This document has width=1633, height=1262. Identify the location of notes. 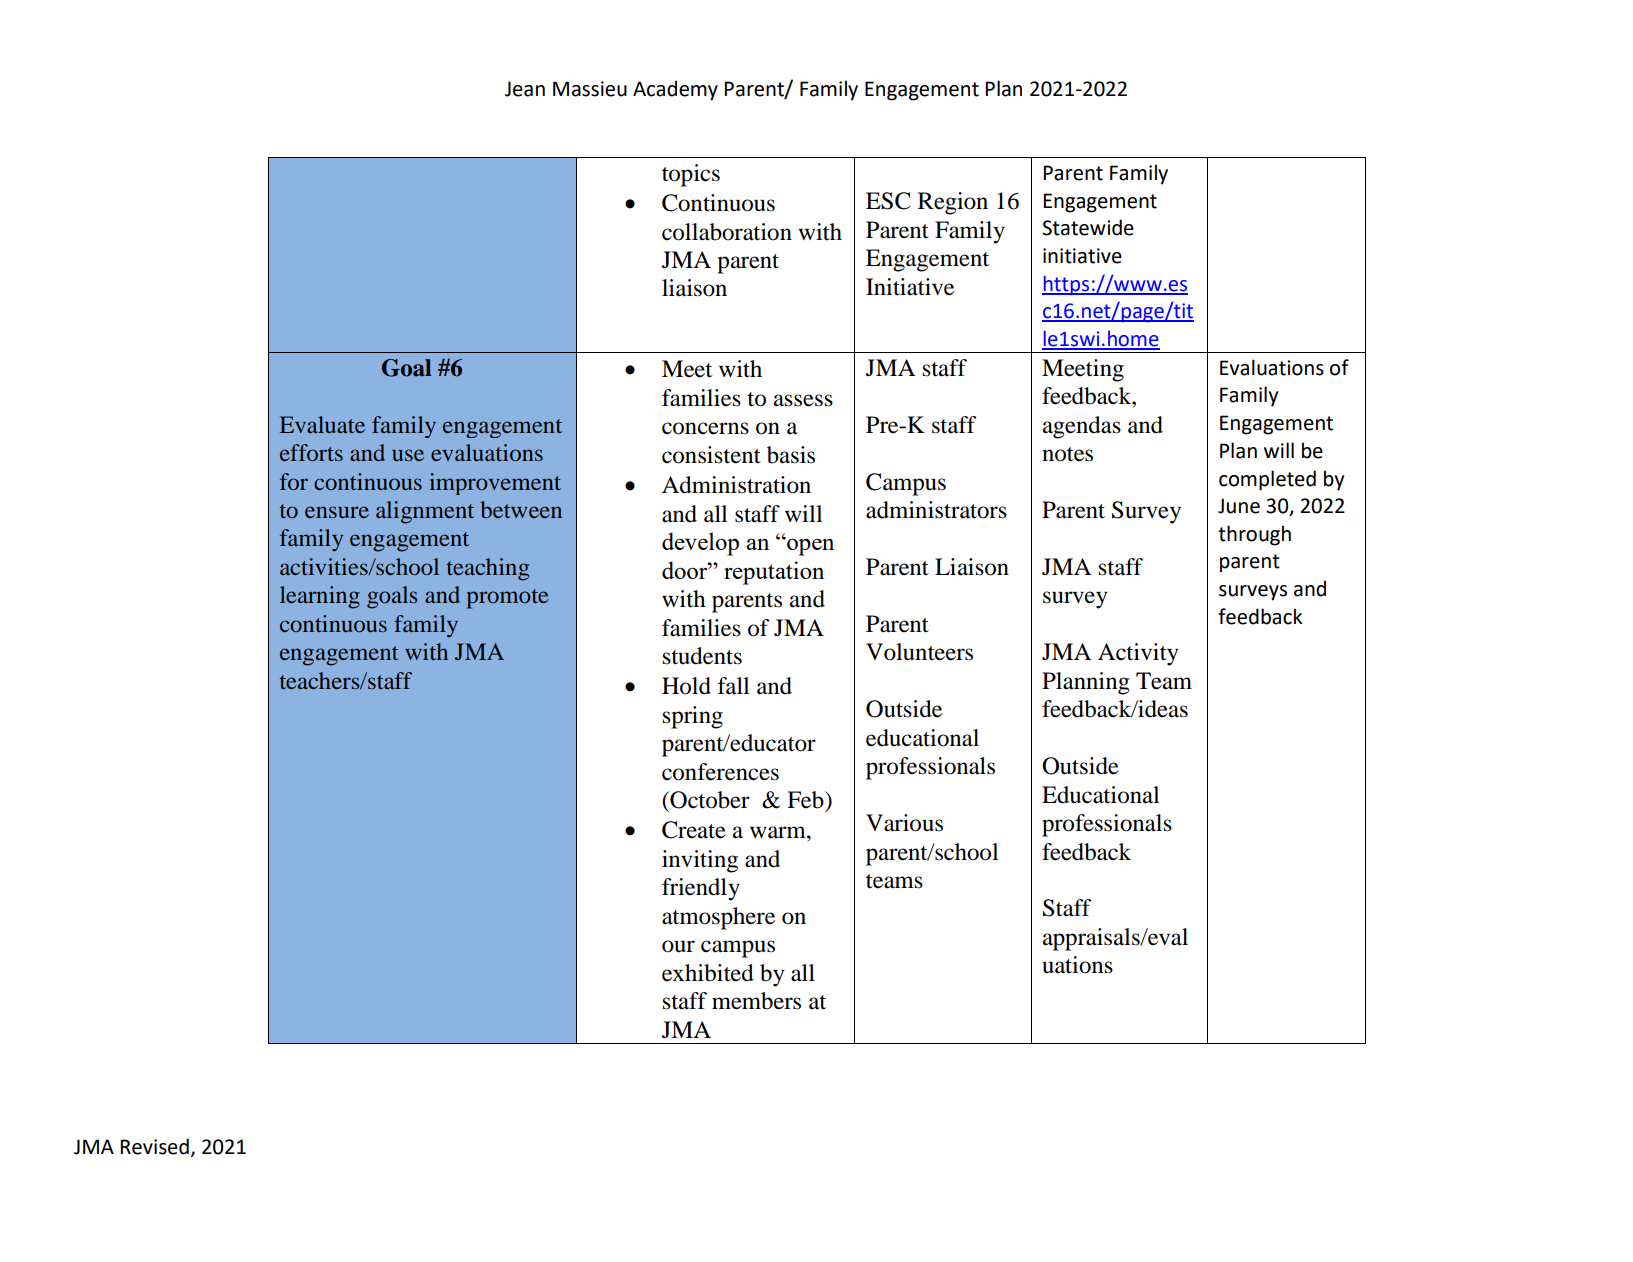
(1067, 454).
